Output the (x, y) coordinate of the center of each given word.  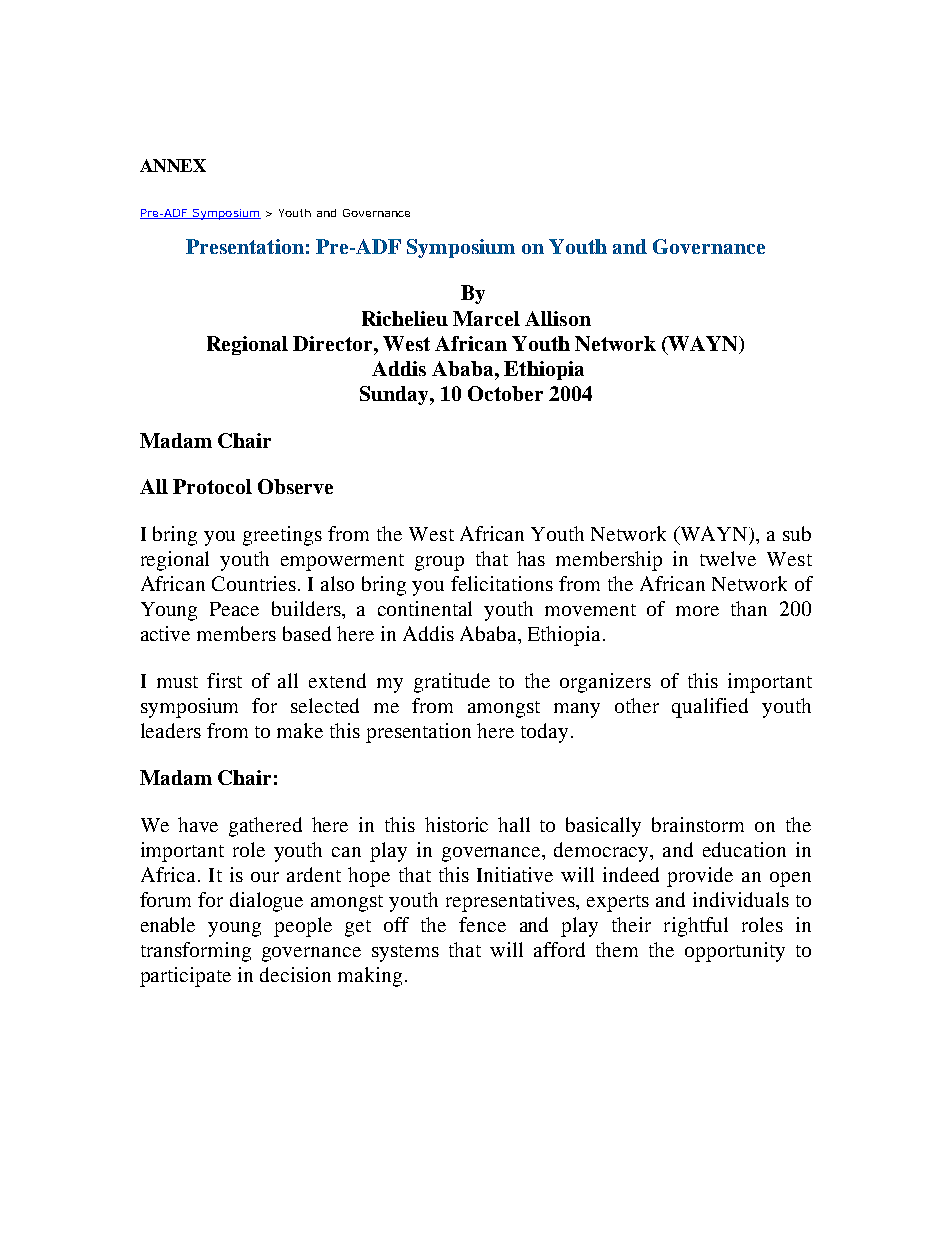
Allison (558, 318)
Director (334, 343)
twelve (728, 558)
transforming (196, 952)
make (300, 730)
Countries (254, 583)
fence (482, 924)
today (544, 733)
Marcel (486, 318)
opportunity (735, 952)
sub (797, 533)
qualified (710, 708)
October (505, 393)
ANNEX (173, 165)
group (439, 563)
